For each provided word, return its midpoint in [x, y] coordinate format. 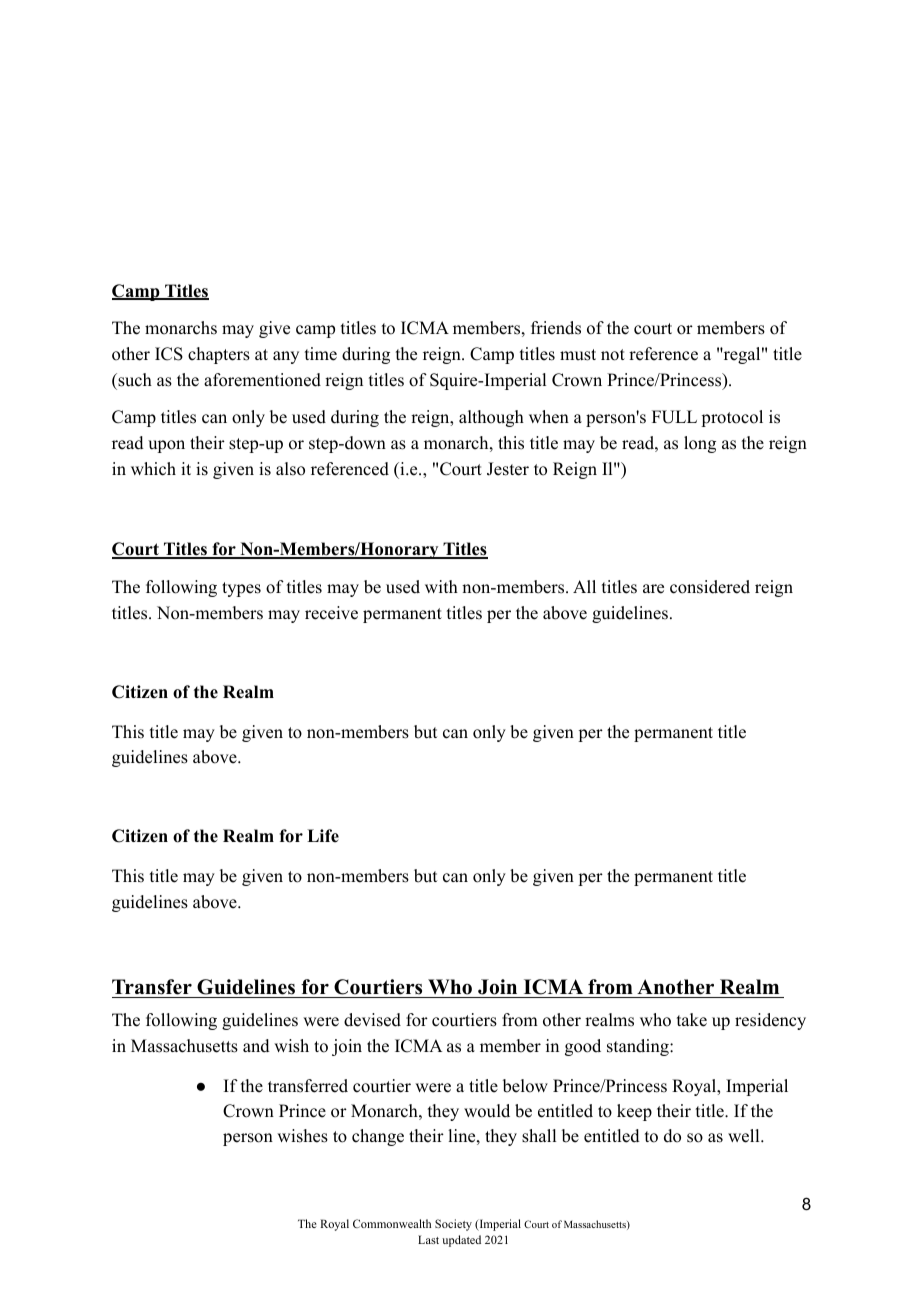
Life [323, 836]
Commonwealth [392, 1223]
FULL [674, 417]
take [692, 1020]
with [441, 586]
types [241, 589]
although [491, 418]
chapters [219, 355]
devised [372, 1020]
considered [710, 587]
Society [453, 1225]
